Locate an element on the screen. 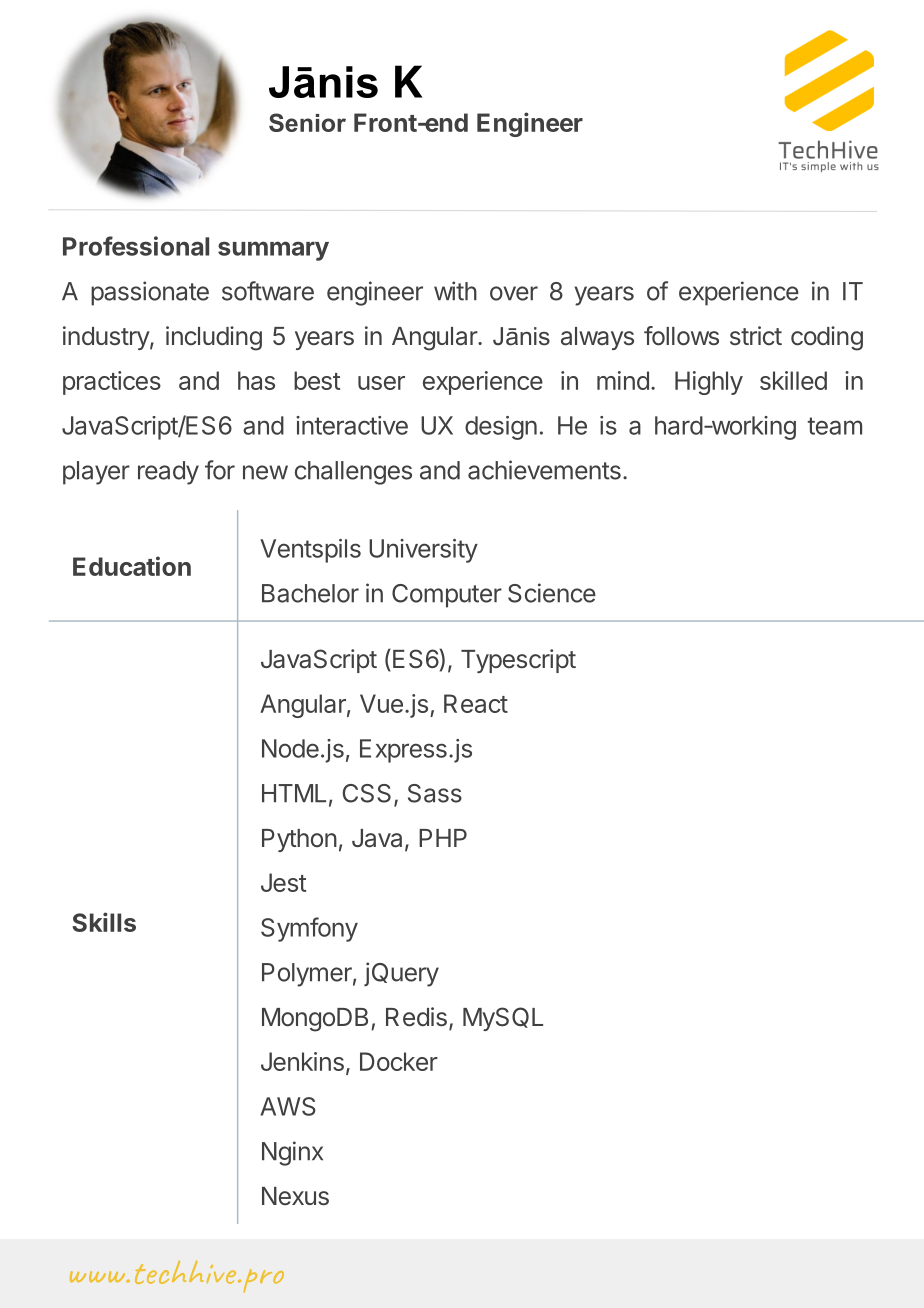  Sass is located at coordinates (435, 793).
